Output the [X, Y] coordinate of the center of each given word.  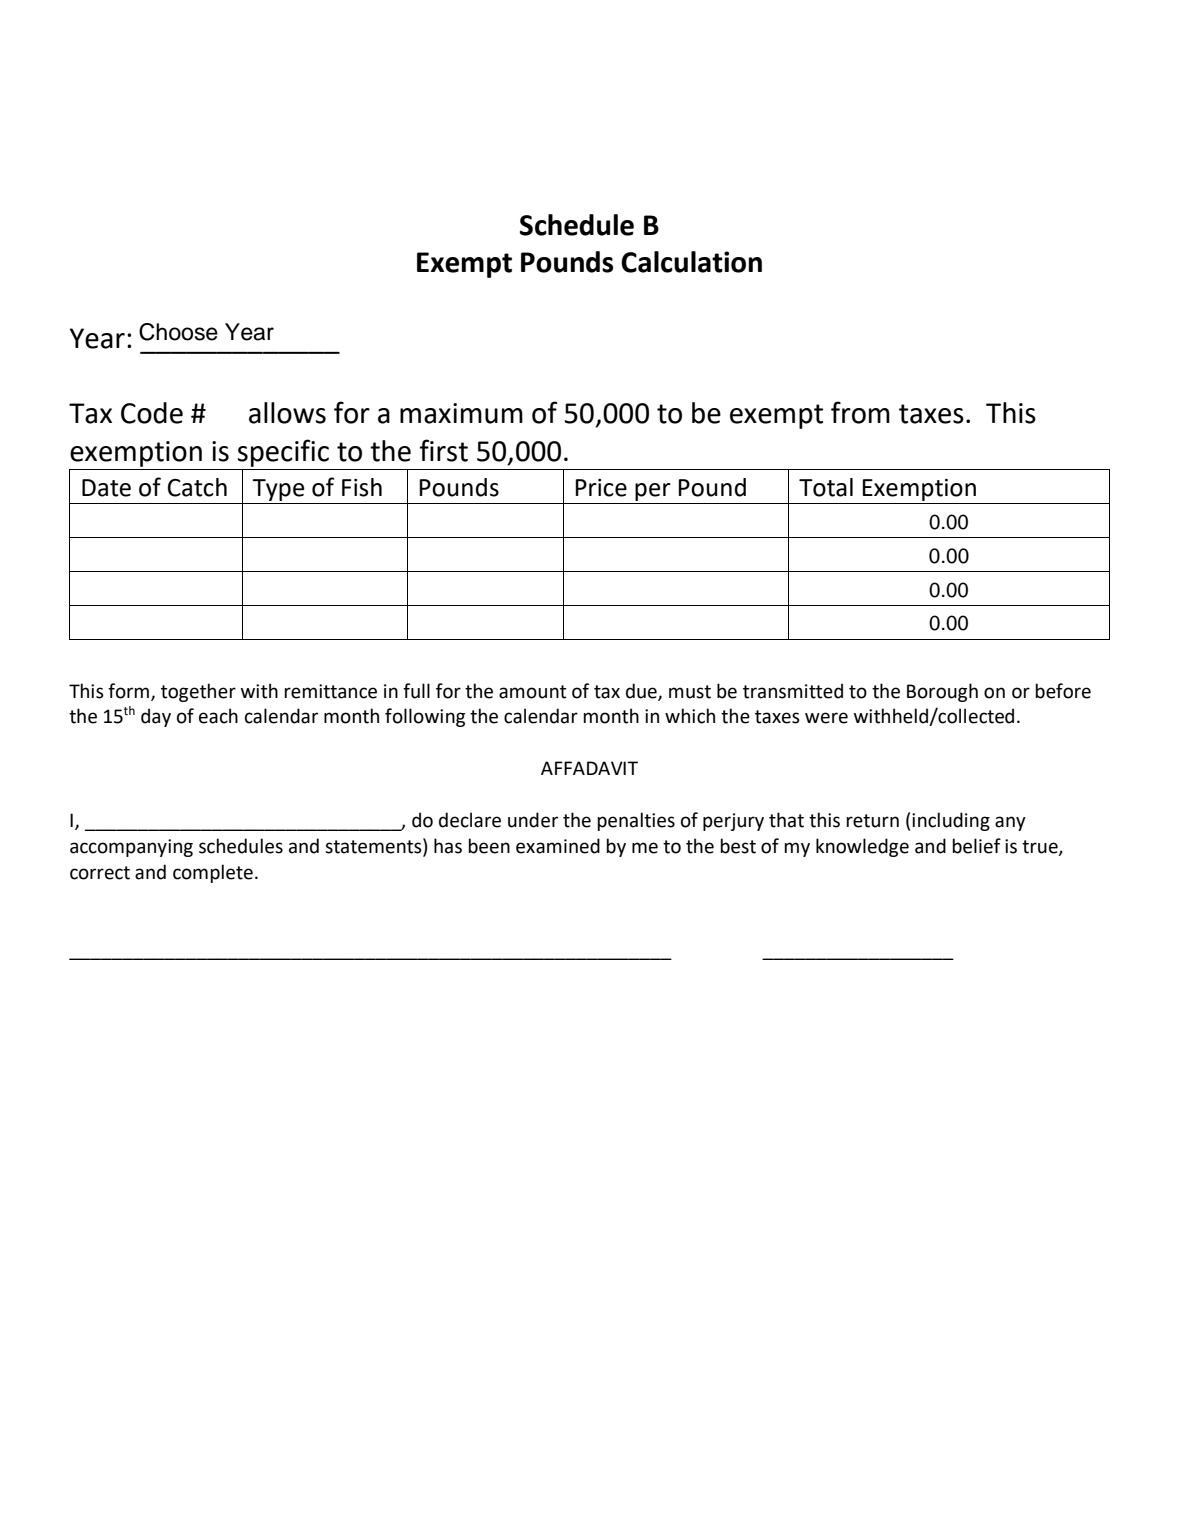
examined [558, 846]
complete [213, 873]
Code [152, 413]
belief [977, 846]
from [860, 412]
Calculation [691, 262]
